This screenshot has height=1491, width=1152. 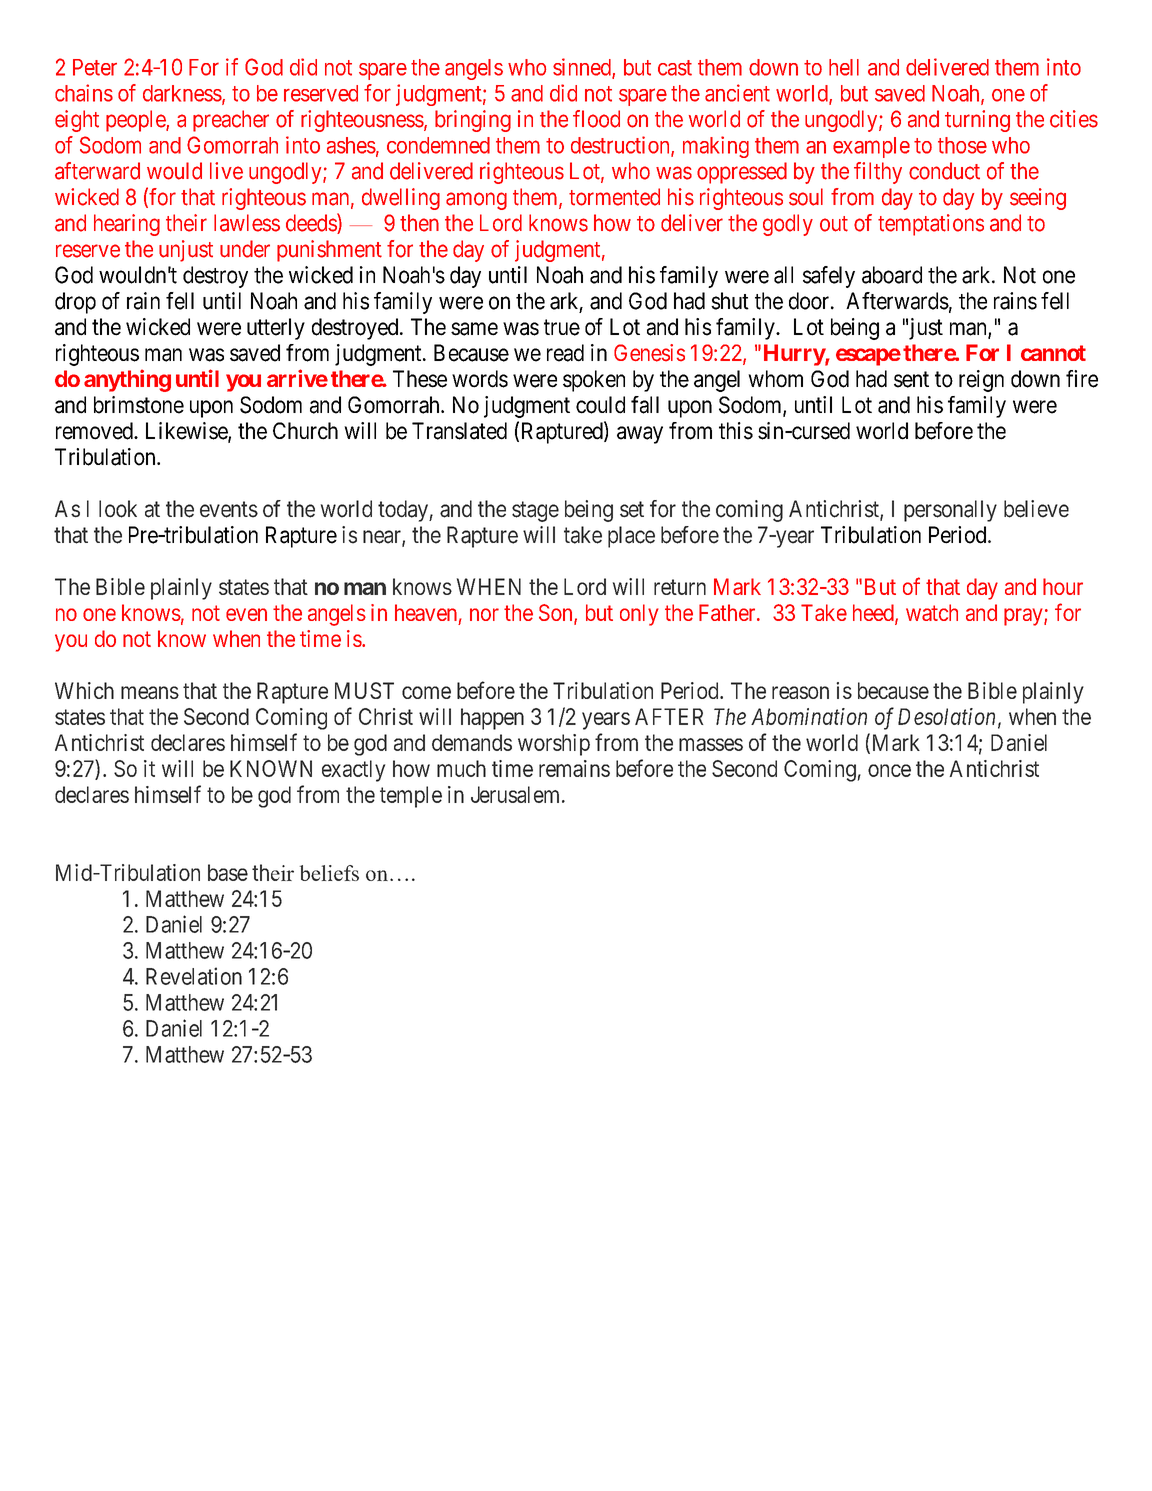 I want to click on darkness, so click(x=182, y=93).
